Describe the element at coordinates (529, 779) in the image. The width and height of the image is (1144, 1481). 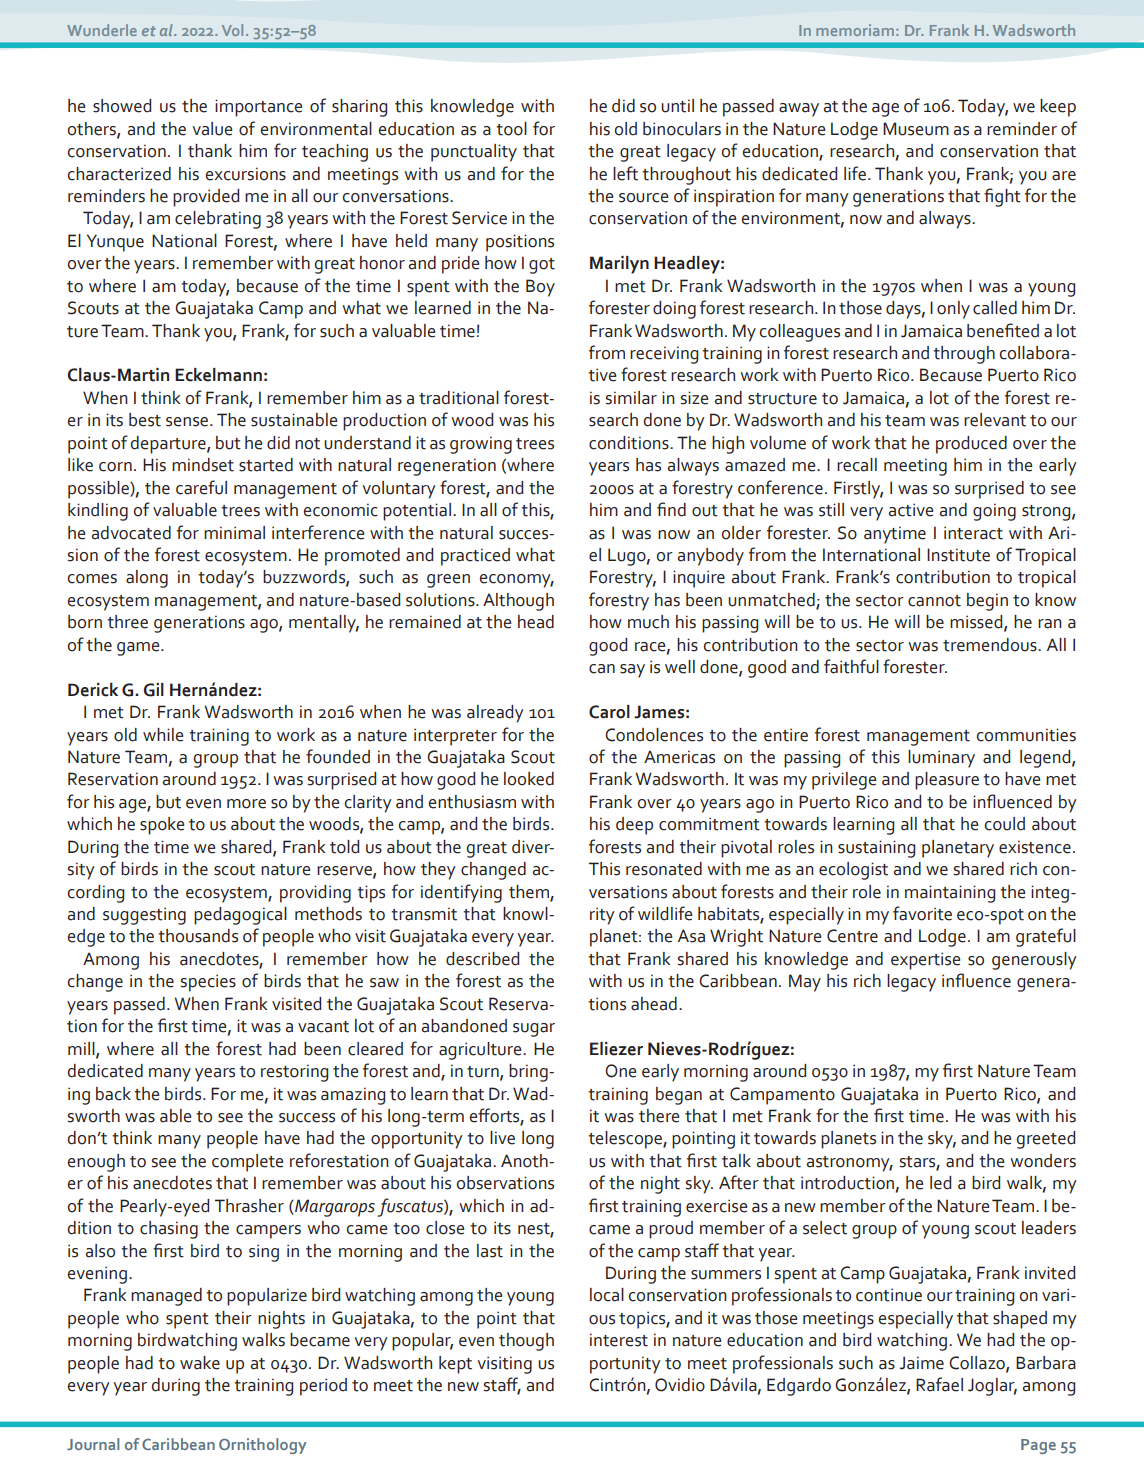
I see `looked` at that location.
